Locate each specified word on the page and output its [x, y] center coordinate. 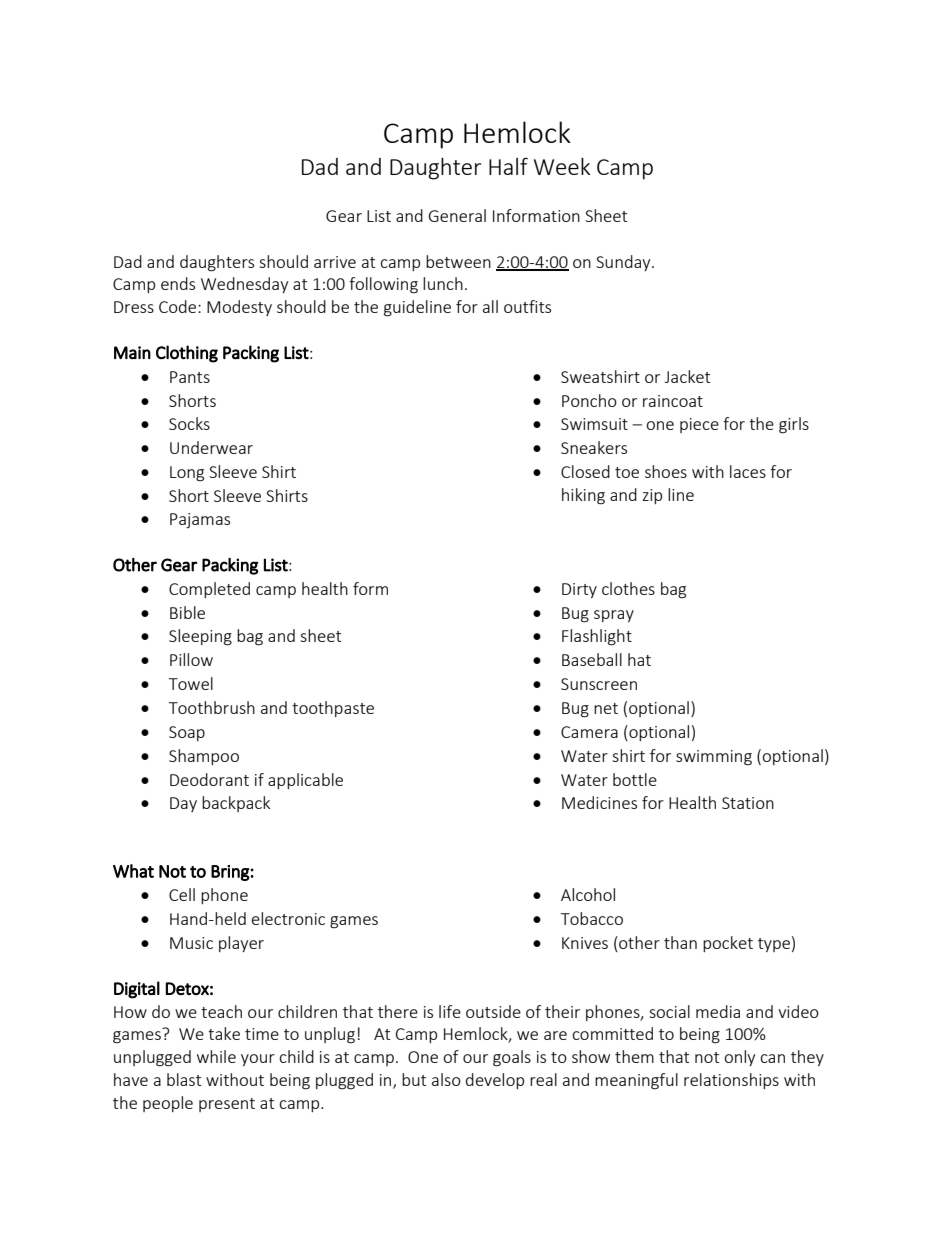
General [457, 215]
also [446, 1079]
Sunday [624, 263]
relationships [731, 1081]
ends [178, 283]
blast [184, 1079]
